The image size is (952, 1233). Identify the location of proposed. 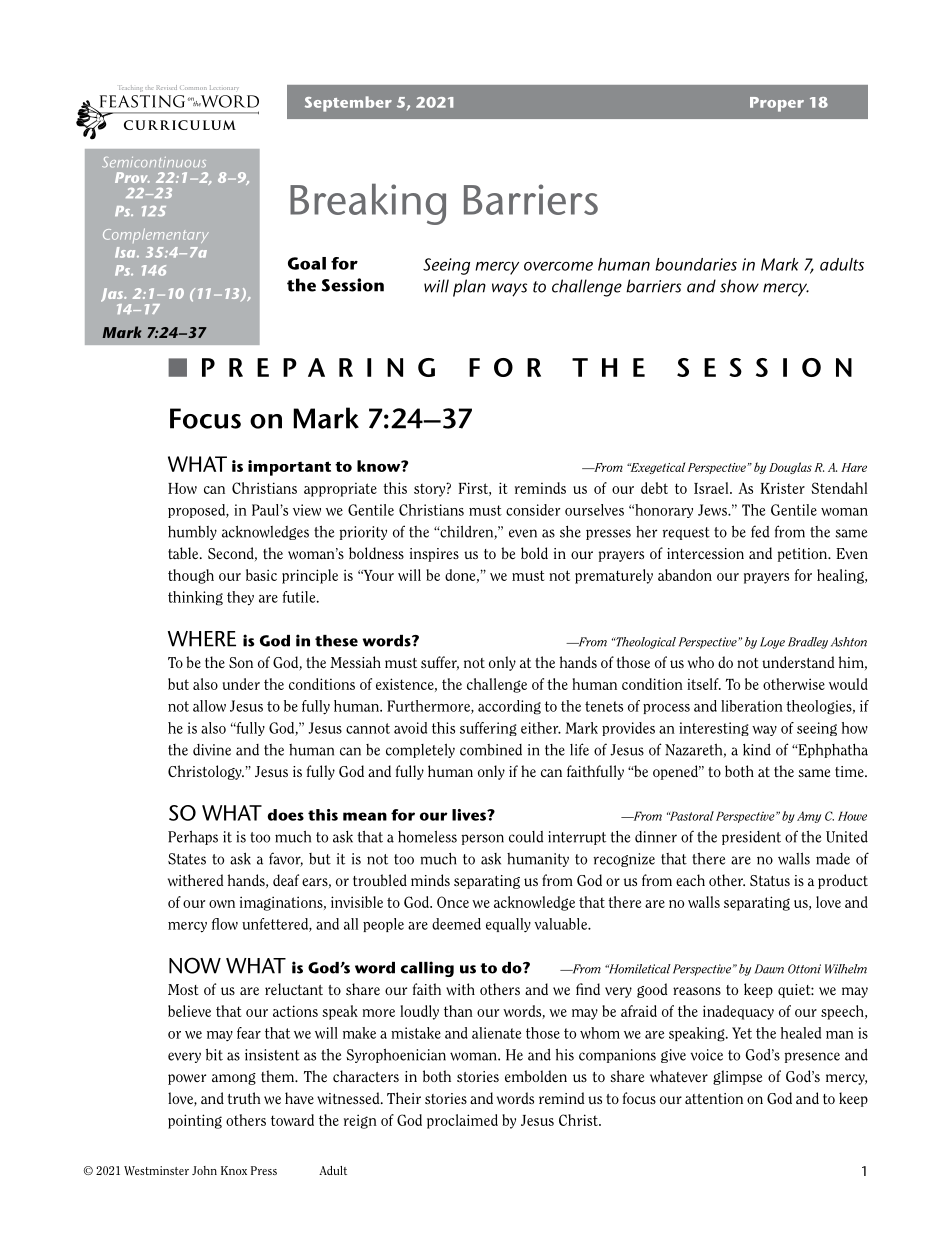
(198, 511).
